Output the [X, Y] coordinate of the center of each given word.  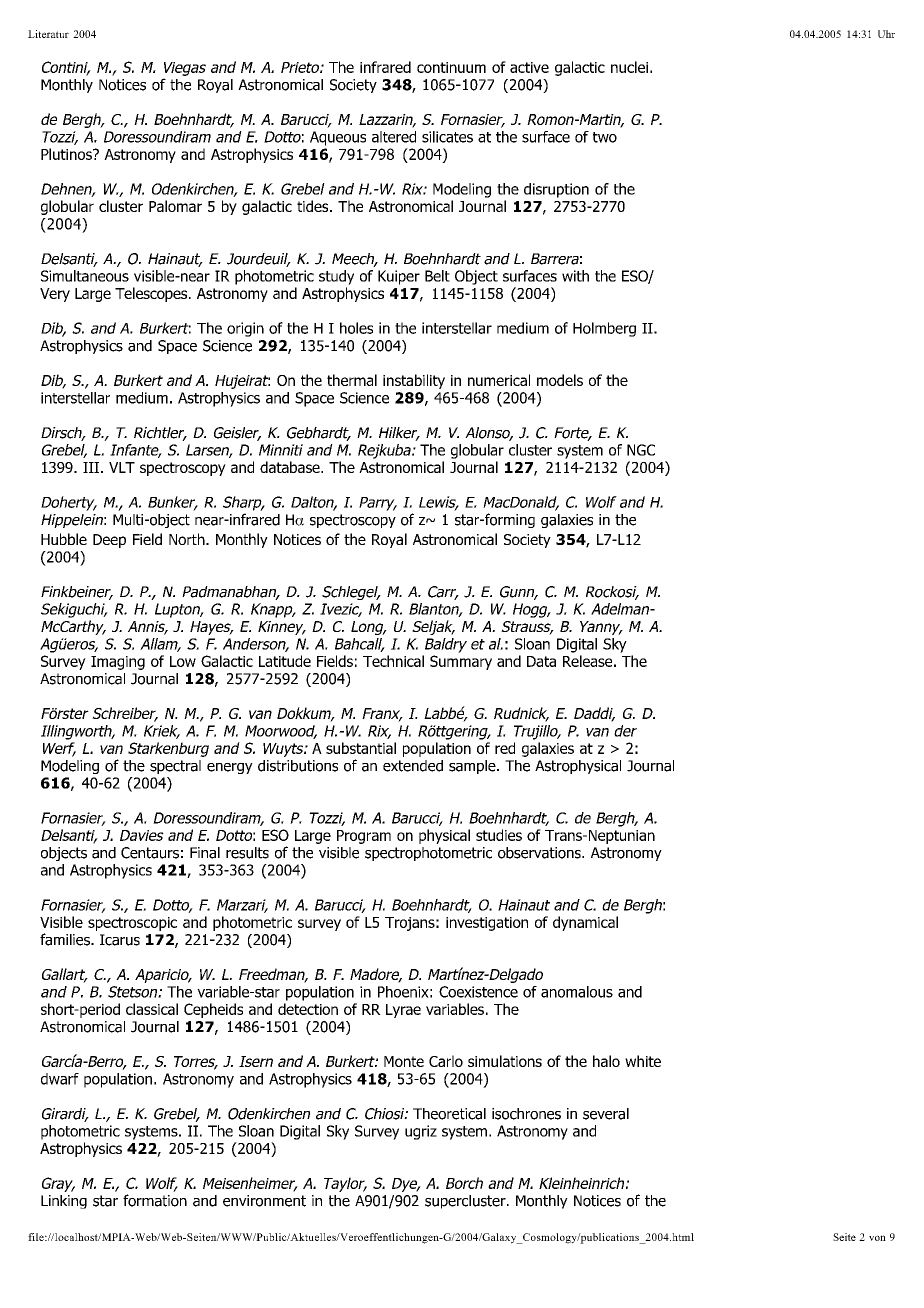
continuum [451, 67]
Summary [461, 662]
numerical [499, 380]
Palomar [175, 206]
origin [245, 329]
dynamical [585, 923]
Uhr [886, 34]
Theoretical [449, 1114]
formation [155, 1200]
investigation [487, 924]
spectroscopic [132, 924]
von [877, 1238]
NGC [641, 450]
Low [183, 661]
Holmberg [604, 329]
